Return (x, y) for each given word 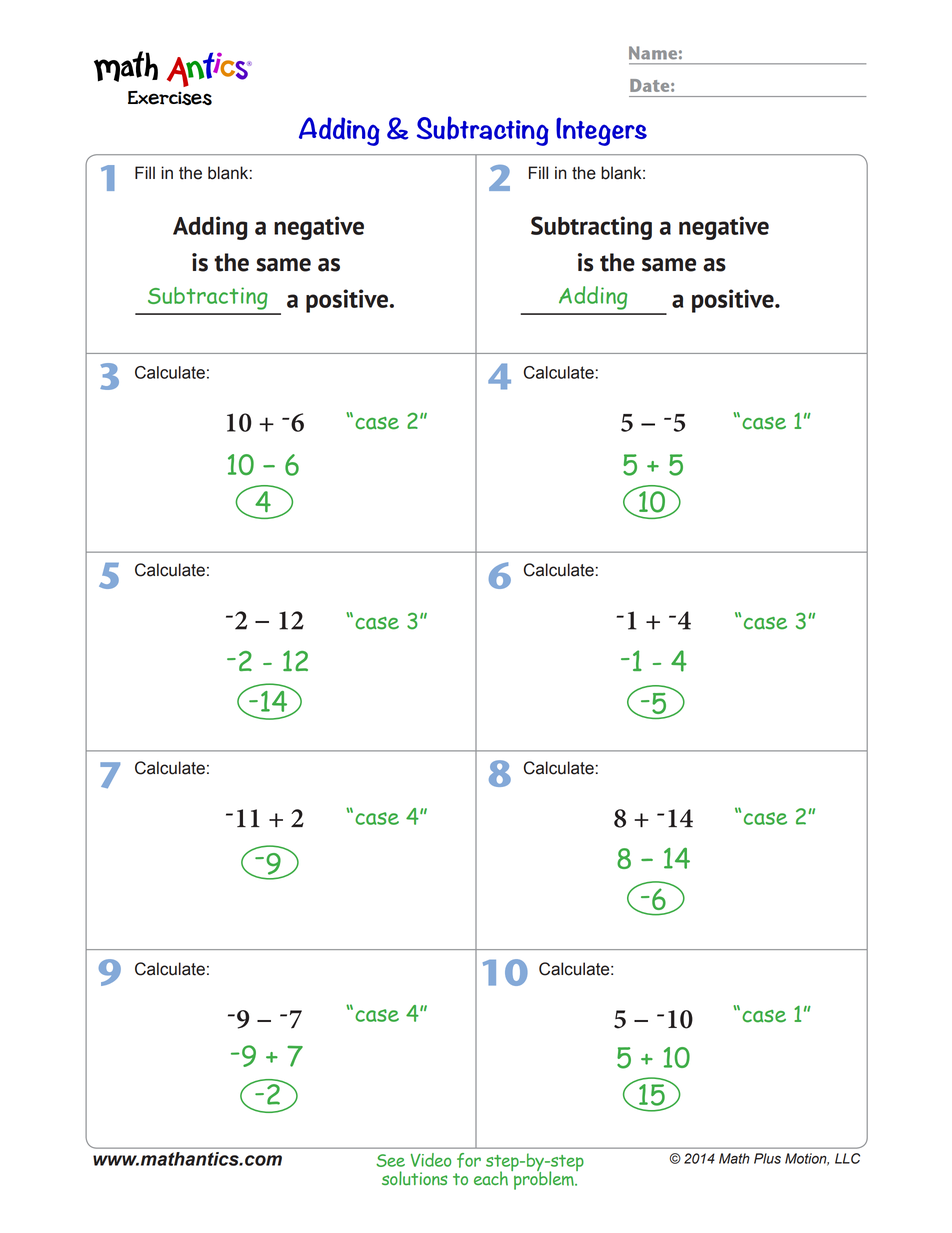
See (390, 1160)
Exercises (170, 98)
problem (544, 1179)
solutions (414, 1178)
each (491, 1178)
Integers (601, 131)
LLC (847, 1158)
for (469, 1160)
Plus (767, 1158)
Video (431, 1160)
